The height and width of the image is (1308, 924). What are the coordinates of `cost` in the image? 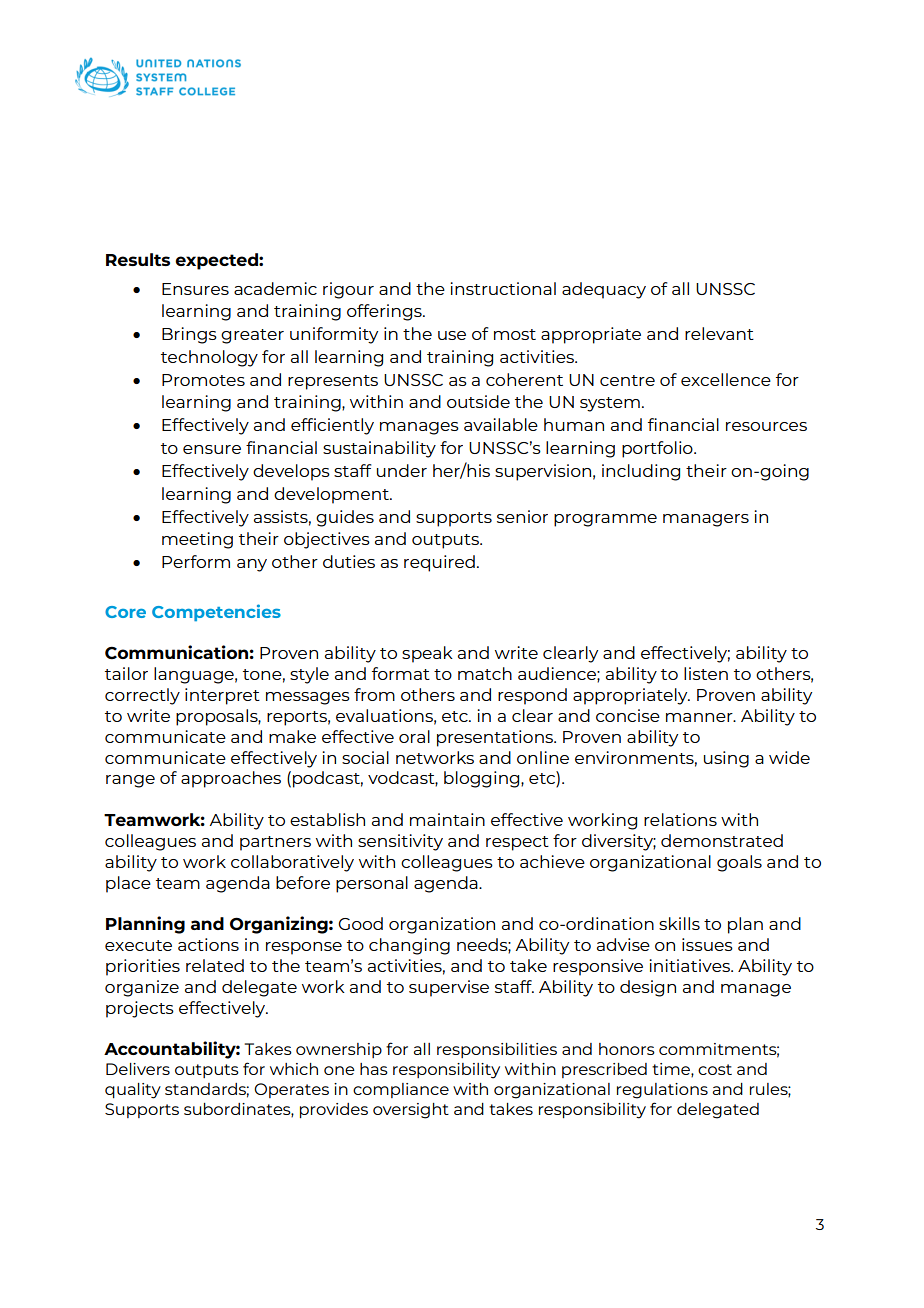 It's located at (715, 1069).
